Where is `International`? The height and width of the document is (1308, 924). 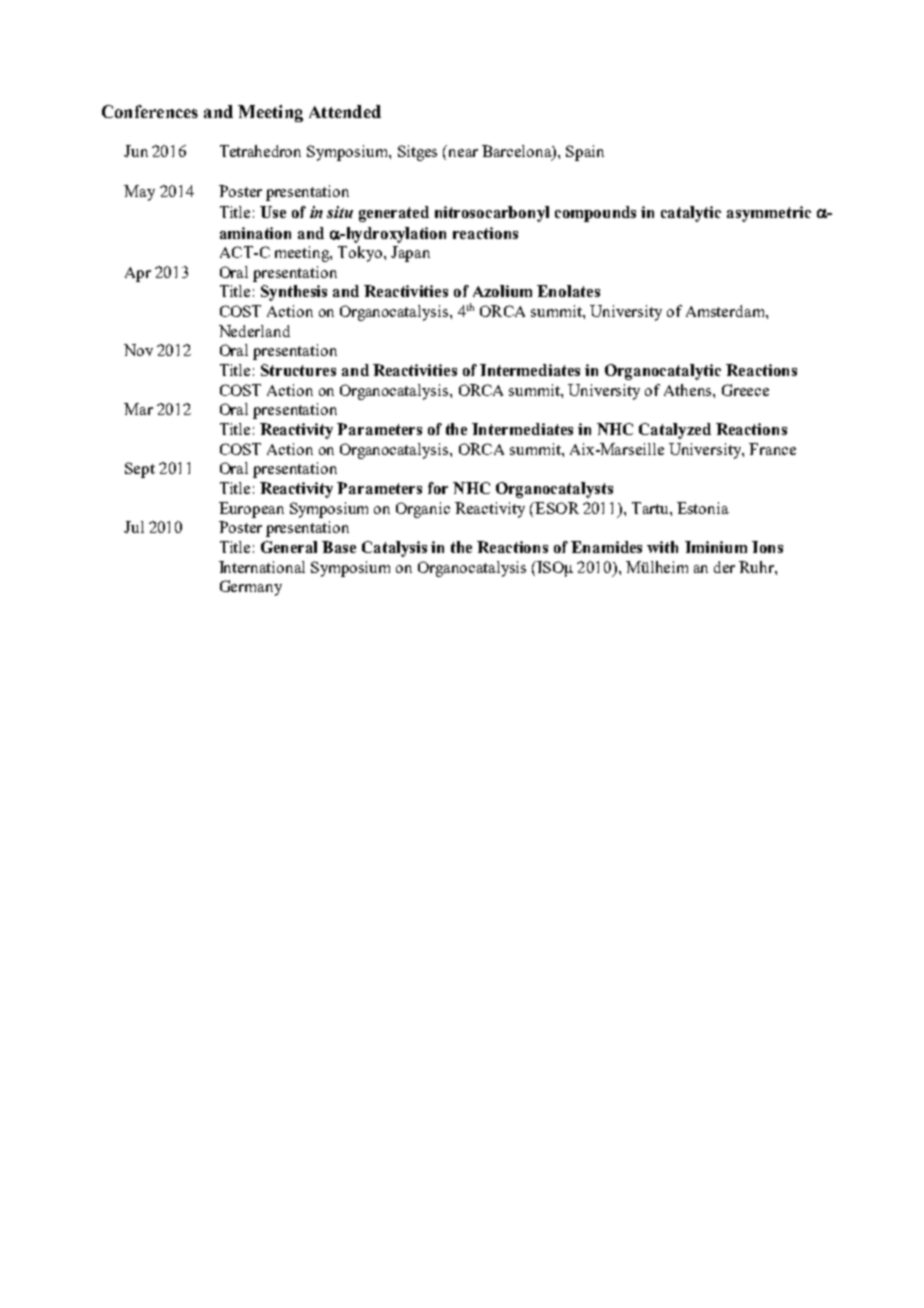 International is located at coordinates (262, 567).
